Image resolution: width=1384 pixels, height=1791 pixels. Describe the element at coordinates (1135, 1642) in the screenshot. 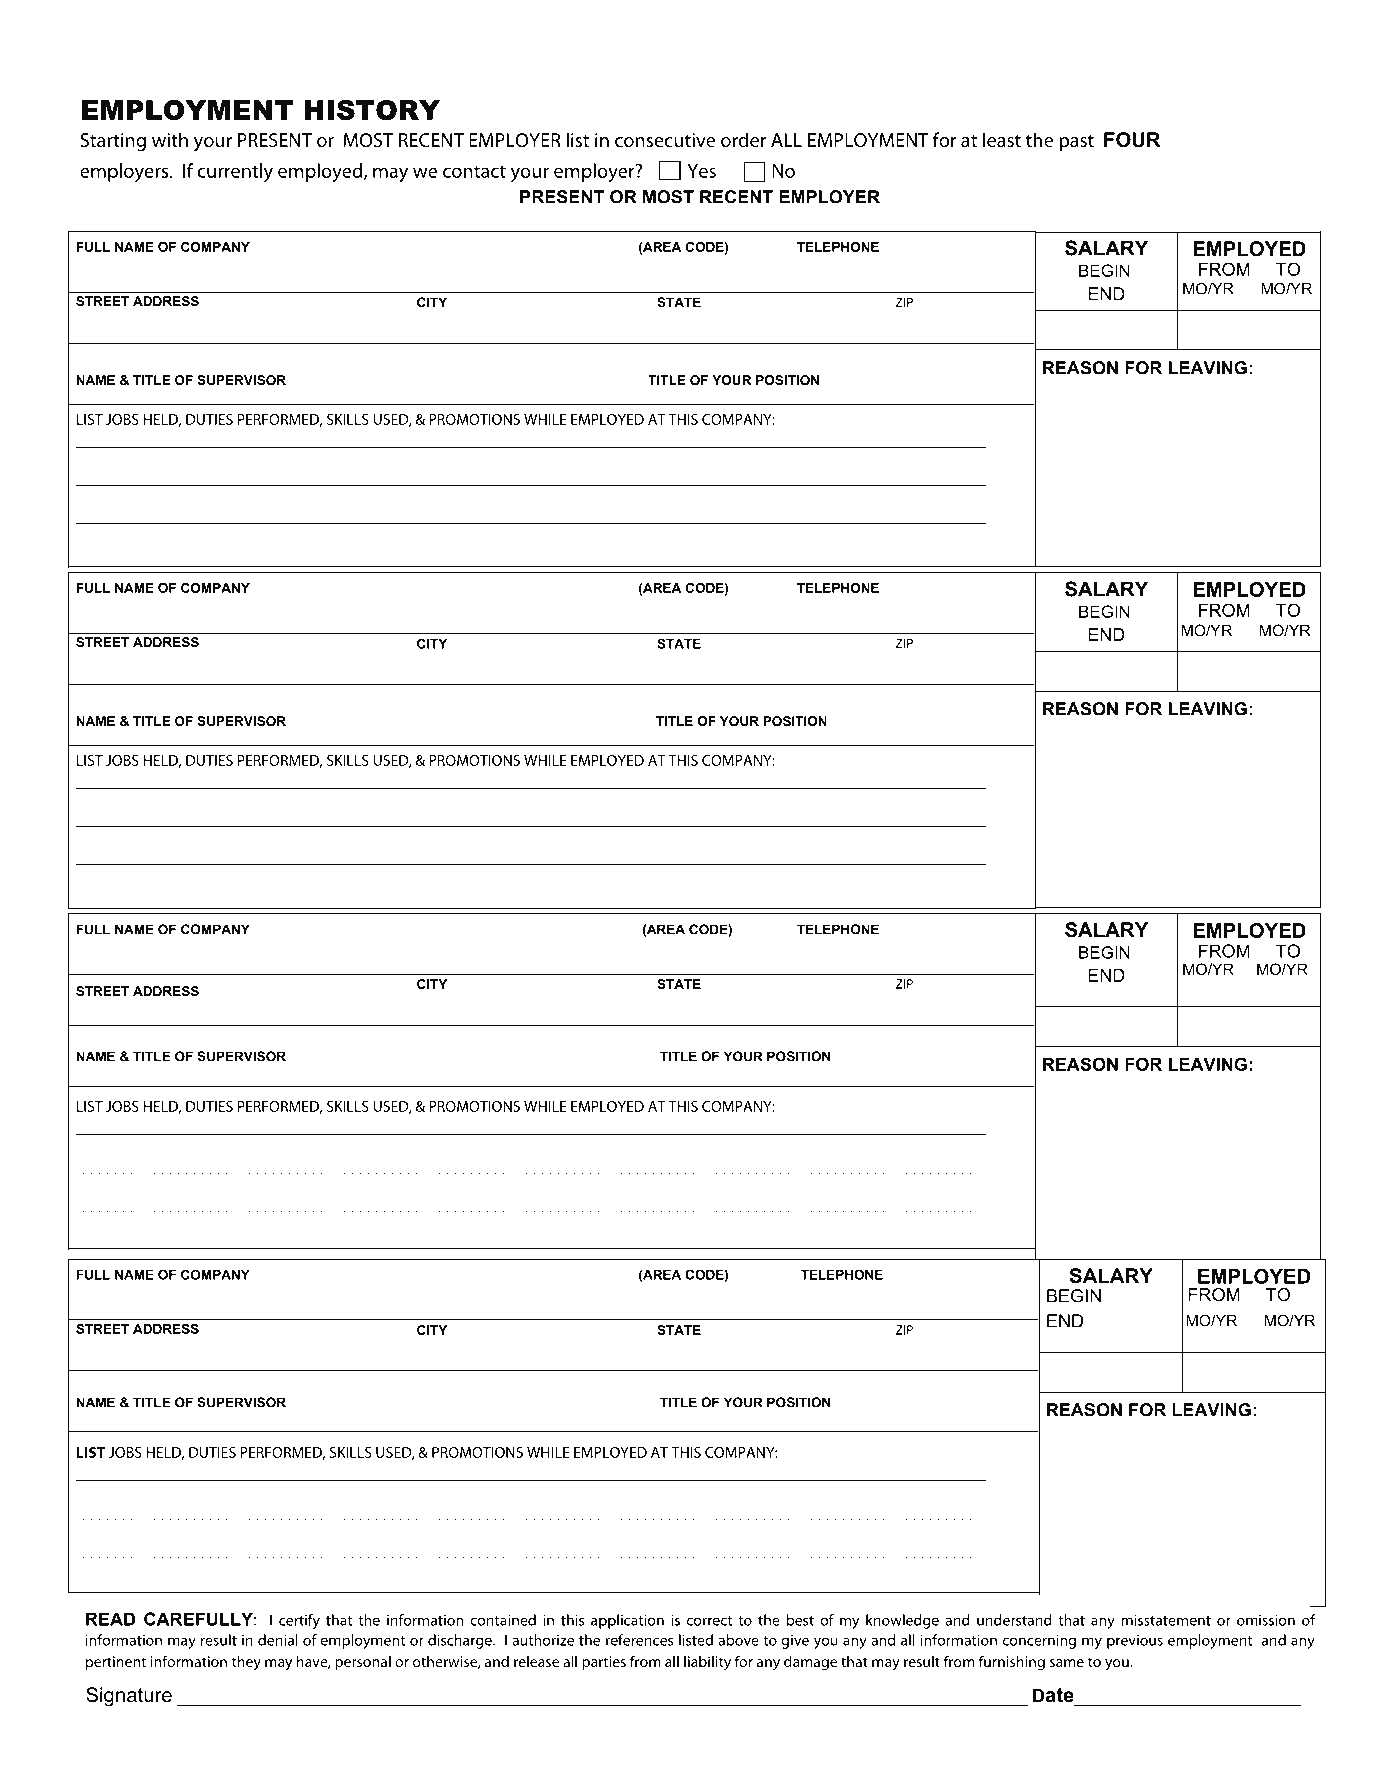

I see `previous` at that location.
